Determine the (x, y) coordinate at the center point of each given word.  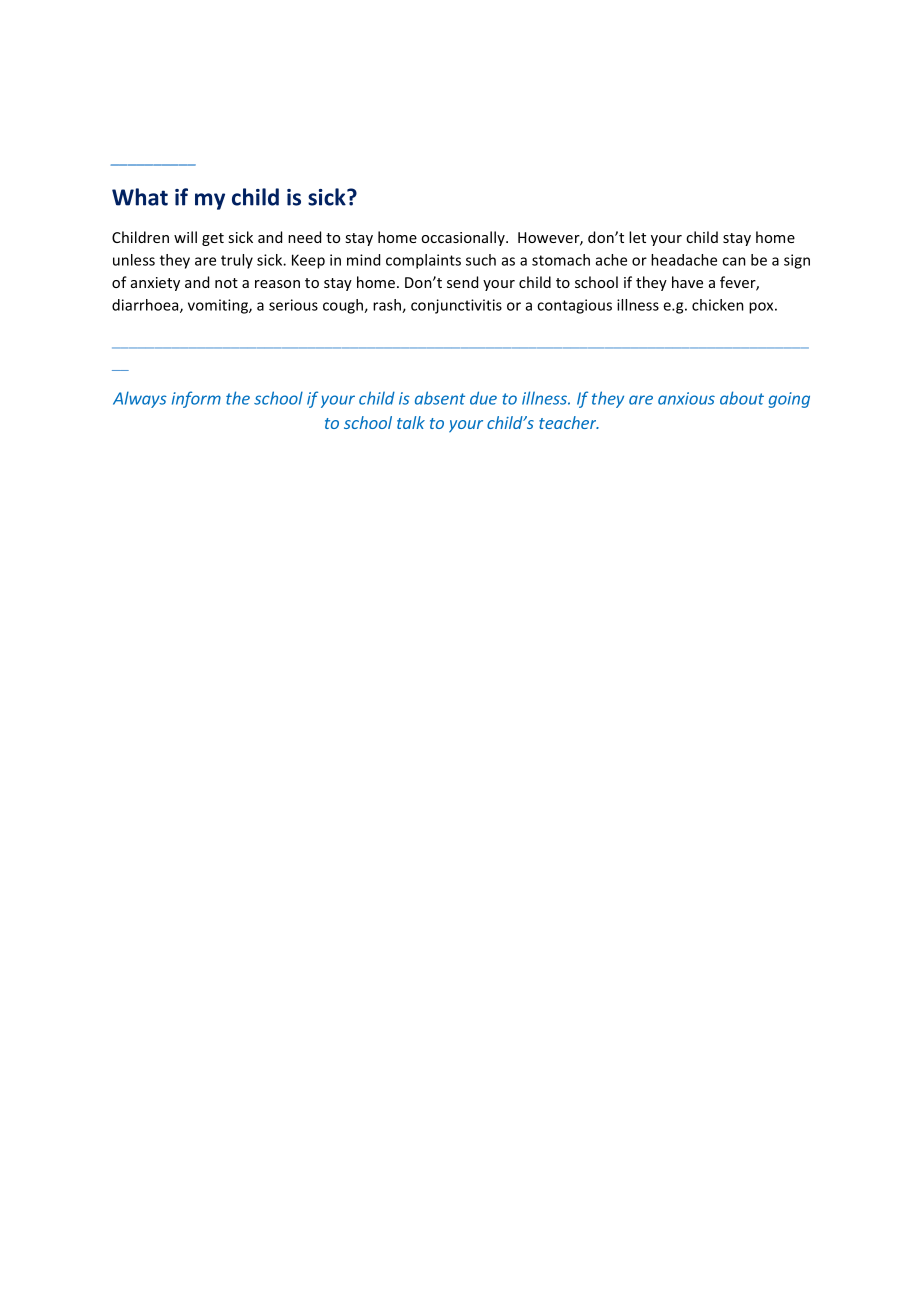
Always (140, 399)
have (687, 282)
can (734, 261)
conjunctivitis (456, 306)
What (140, 197)
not (226, 283)
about (742, 398)
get (213, 239)
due (483, 398)
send (462, 282)
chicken (718, 305)
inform (196, 399)
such (481, 260)
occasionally (464, 238)
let (637, 237)
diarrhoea (146, 306)
